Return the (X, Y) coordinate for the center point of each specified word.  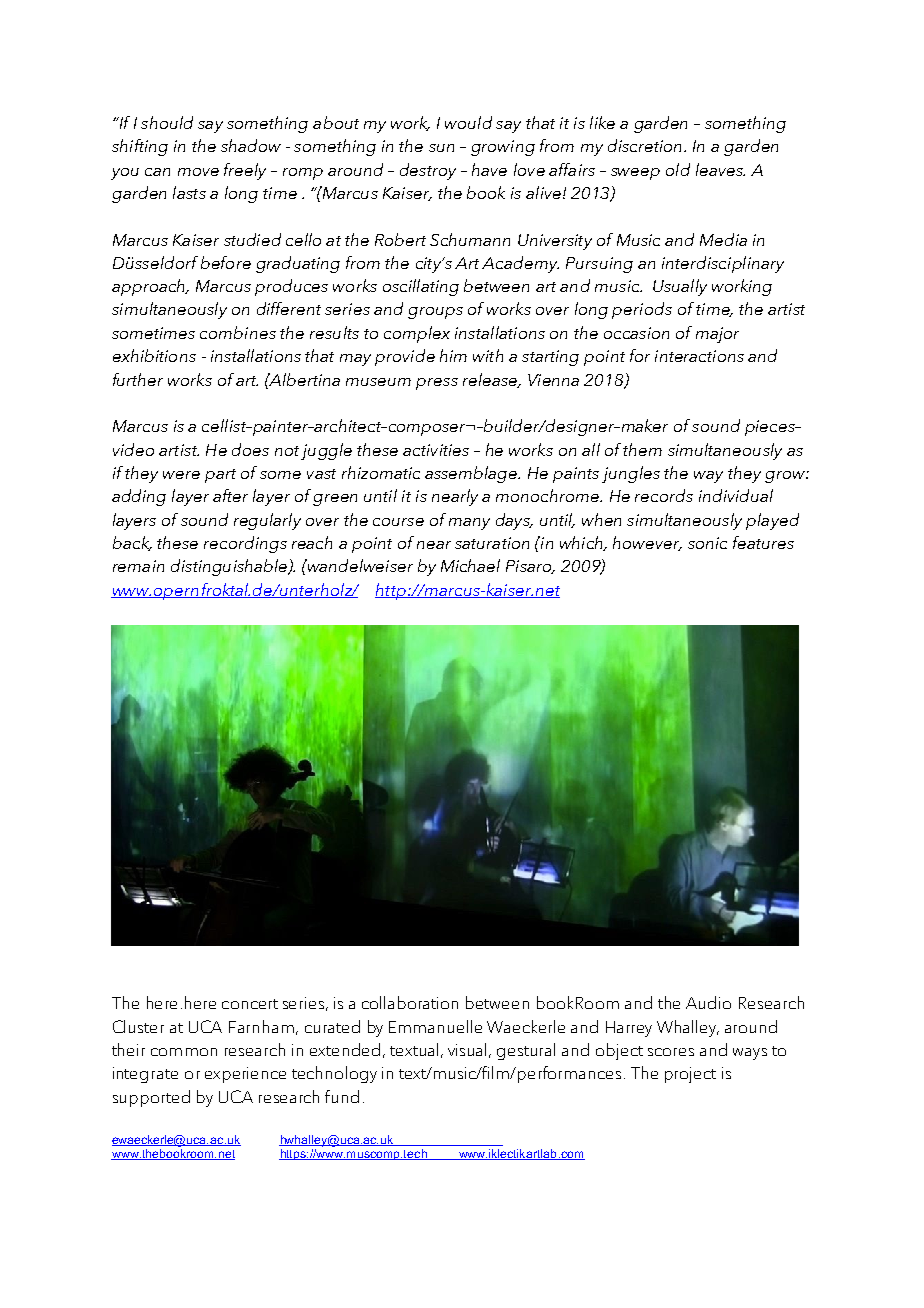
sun (441, 148)
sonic (707, 543)
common (184, 1052)
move (198, 172)
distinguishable (230, 567)
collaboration (410, 1002)
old (678, 169)
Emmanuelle (435, 1026)
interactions (699, 356)
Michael (470, 565)
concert (250, 1004)
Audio (708, 1002)
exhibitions (154, 355)
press (437, 384)
